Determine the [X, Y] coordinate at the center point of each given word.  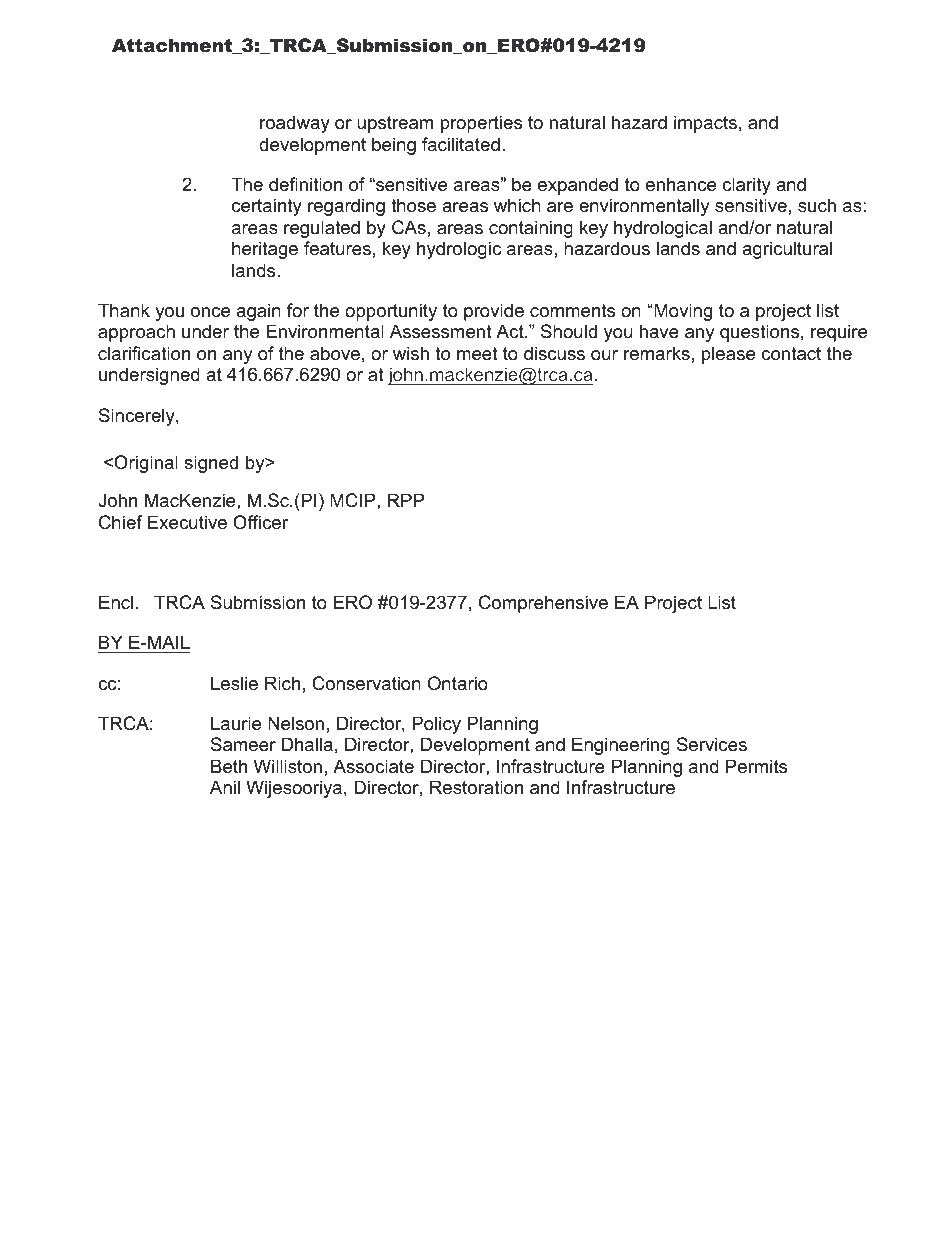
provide [494, 312]
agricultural [787, 250]
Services [712, 744]
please [728, 355]
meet [477, 354]
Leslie [234, 683]
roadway [295, 124]
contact [791, 354]
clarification [144, 353]
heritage [265, 250]
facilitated [461, 144]
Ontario [458, 683]
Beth [229, 766]
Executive [187, 522]
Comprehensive [543, 604]
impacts [705, 124]
